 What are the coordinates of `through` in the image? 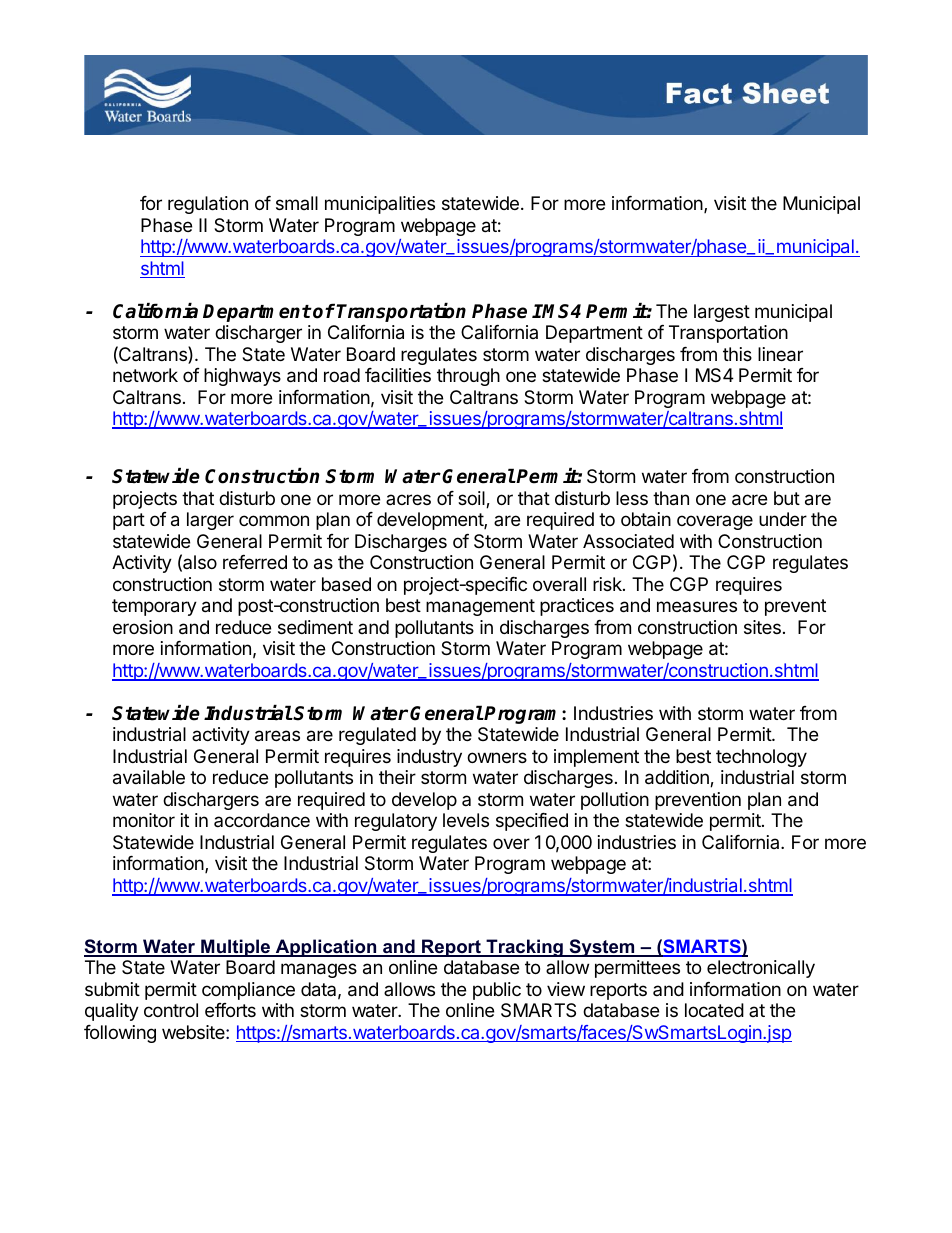 It's located at (468, 377).
